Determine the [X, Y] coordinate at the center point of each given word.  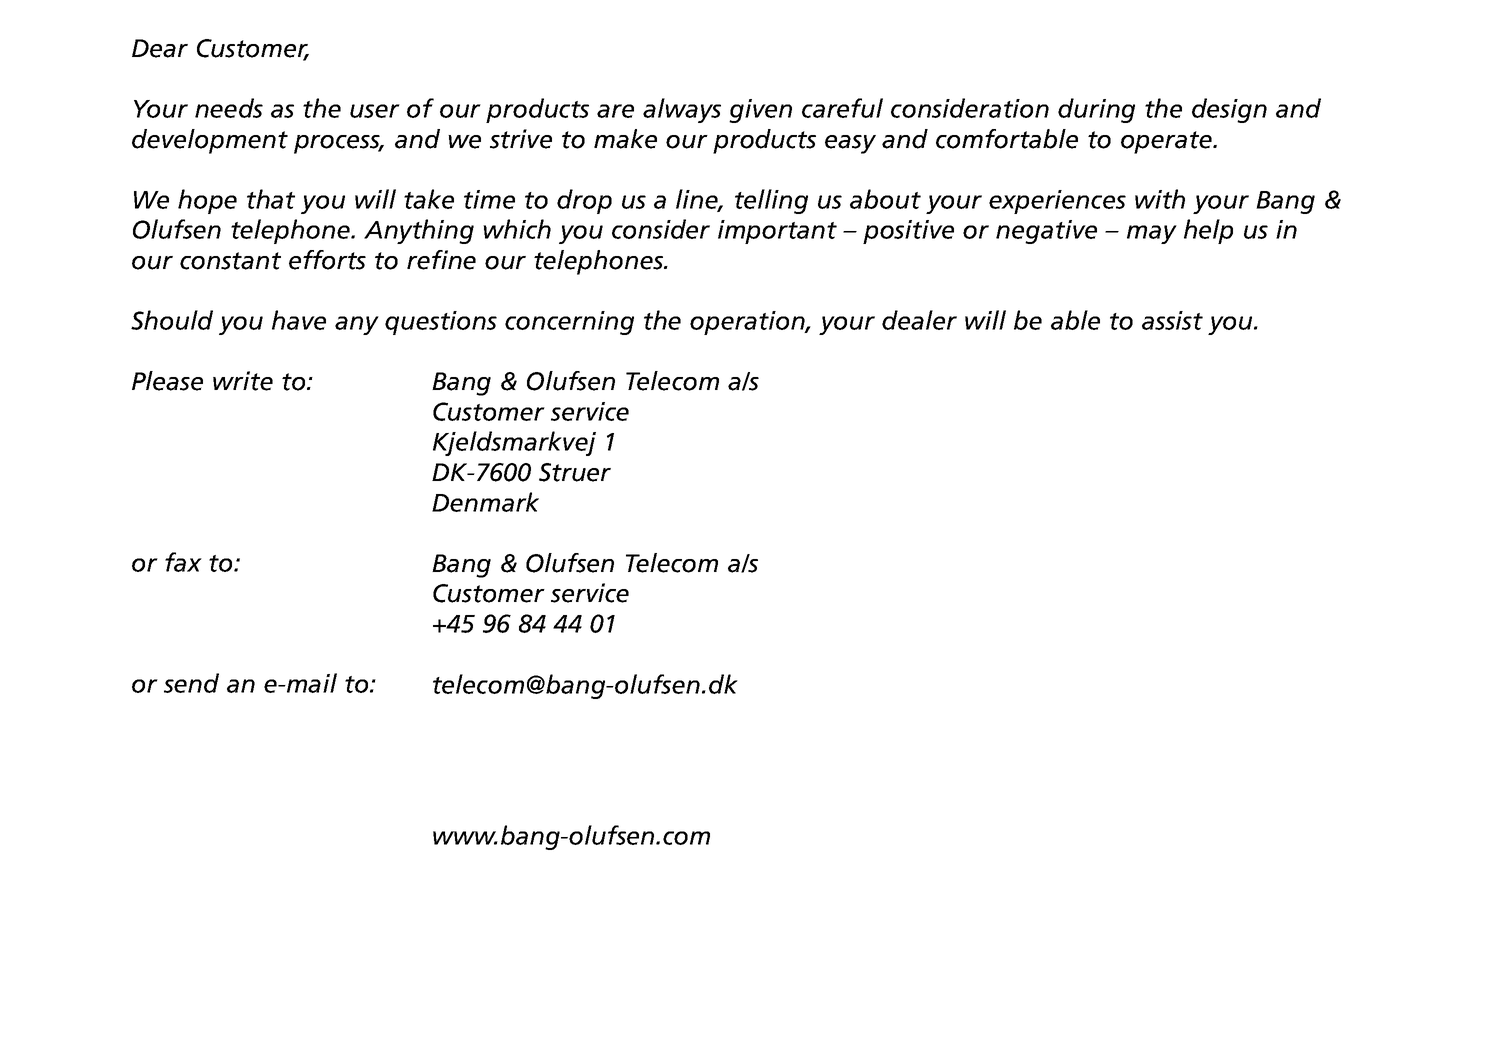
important [777, 232]
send [191, 683]
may [1152, 234]
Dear [160, 48]
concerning [569, 323]
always [682, 110]
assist [1172, 320]
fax [183, 562]
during [1096, 110]
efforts [327, 260]
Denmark [485, 502]
